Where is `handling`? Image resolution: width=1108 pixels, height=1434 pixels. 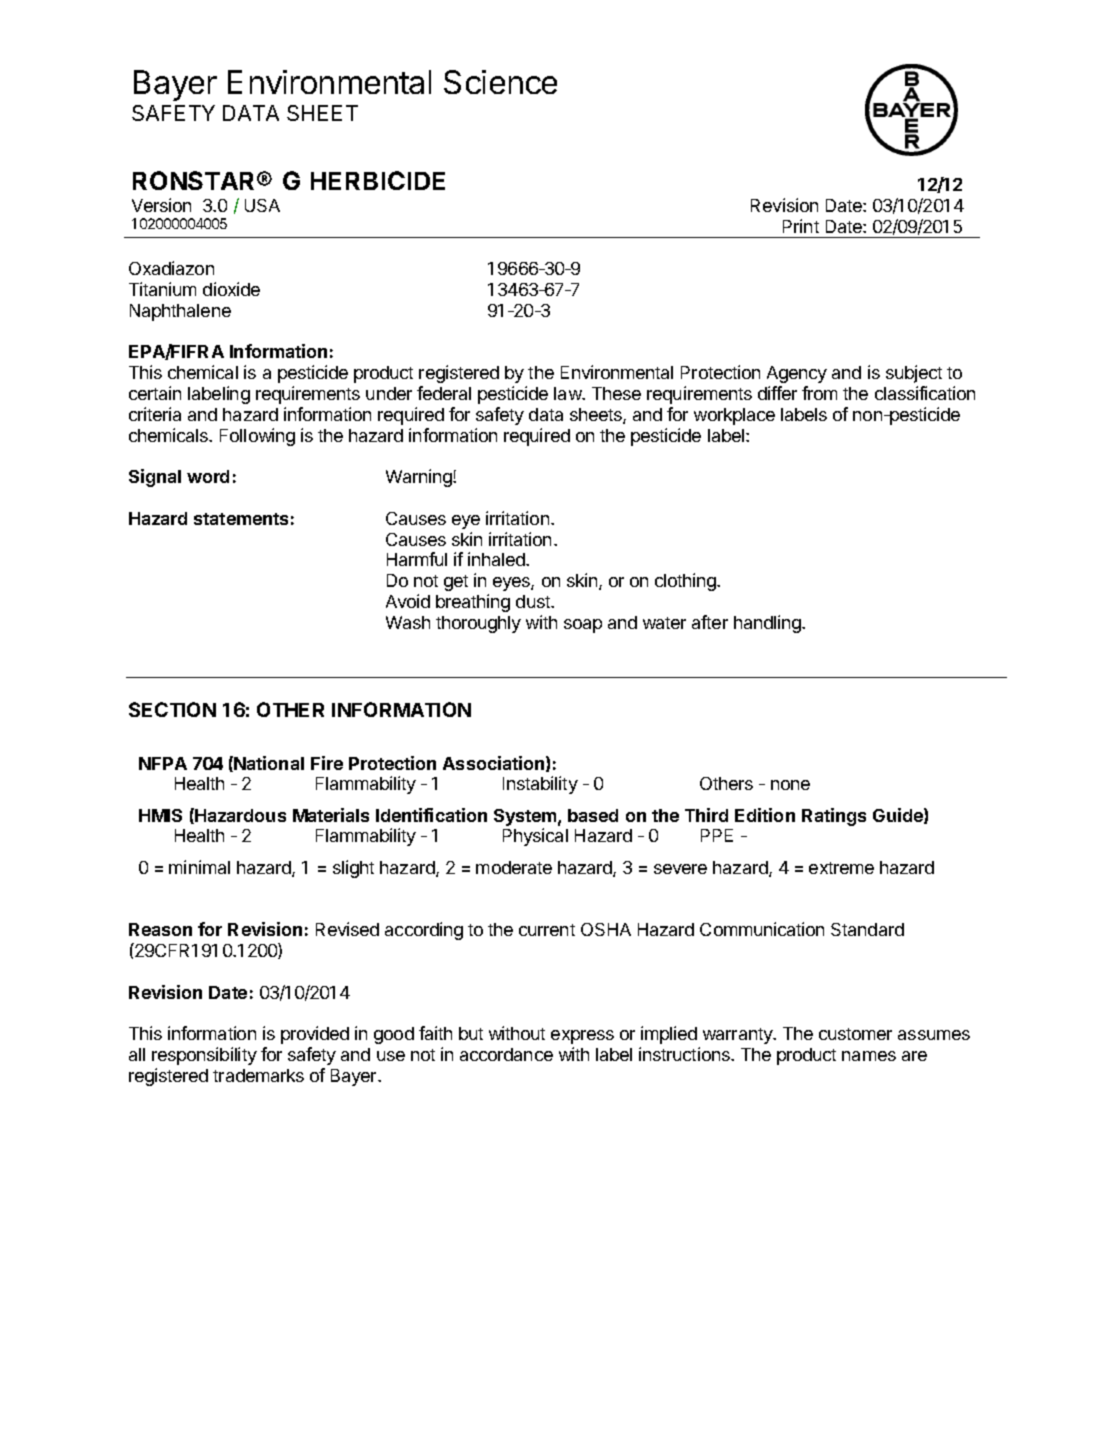 handling is located at coordinates (768, 624).
